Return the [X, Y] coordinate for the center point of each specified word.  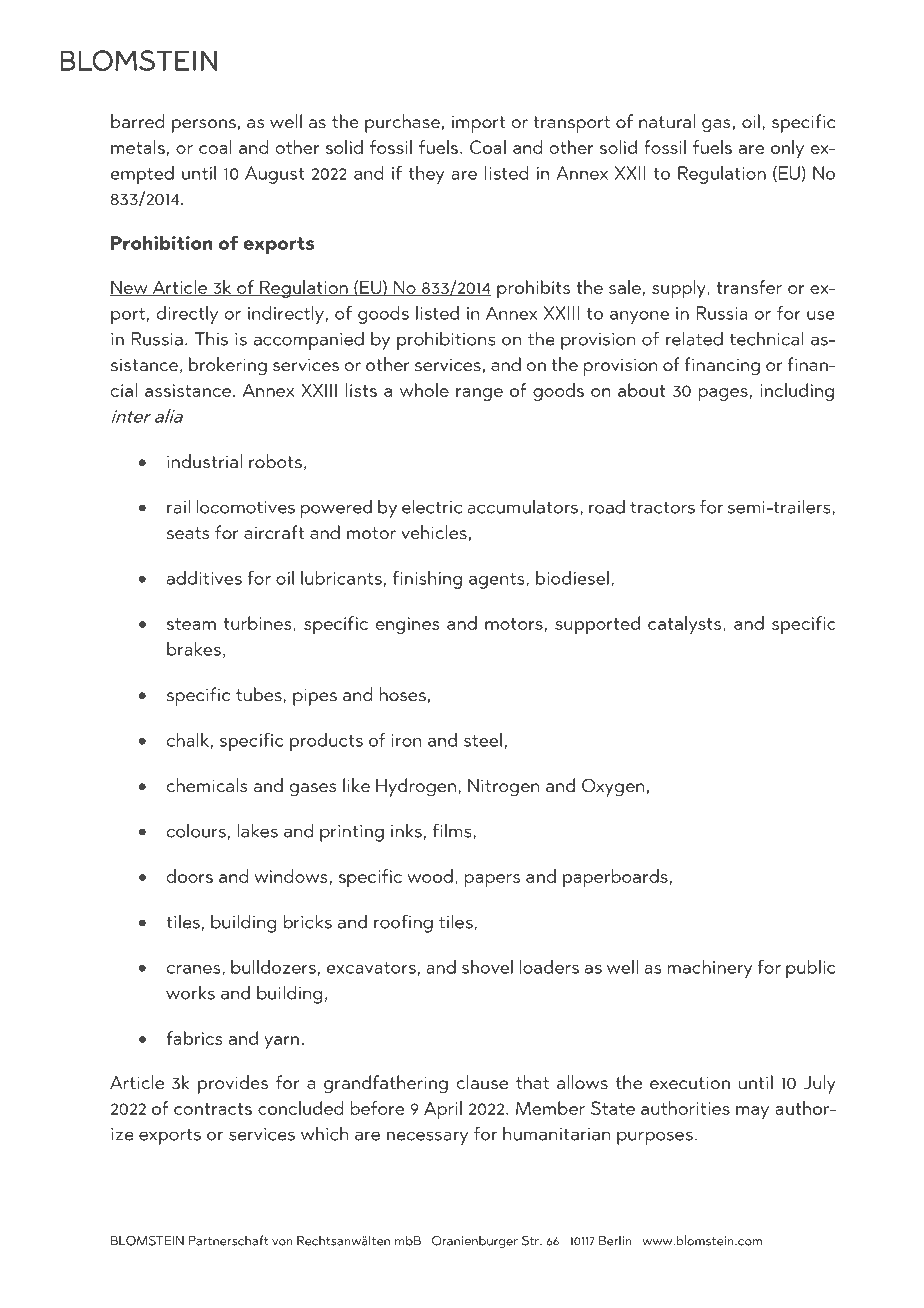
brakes [194, 649]
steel [483, 740]
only [787, 149]
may [752, 1113]
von [282, 1242]
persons [204, 126]
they [426, 175]
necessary [427, 1138]
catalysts [686, 625]
